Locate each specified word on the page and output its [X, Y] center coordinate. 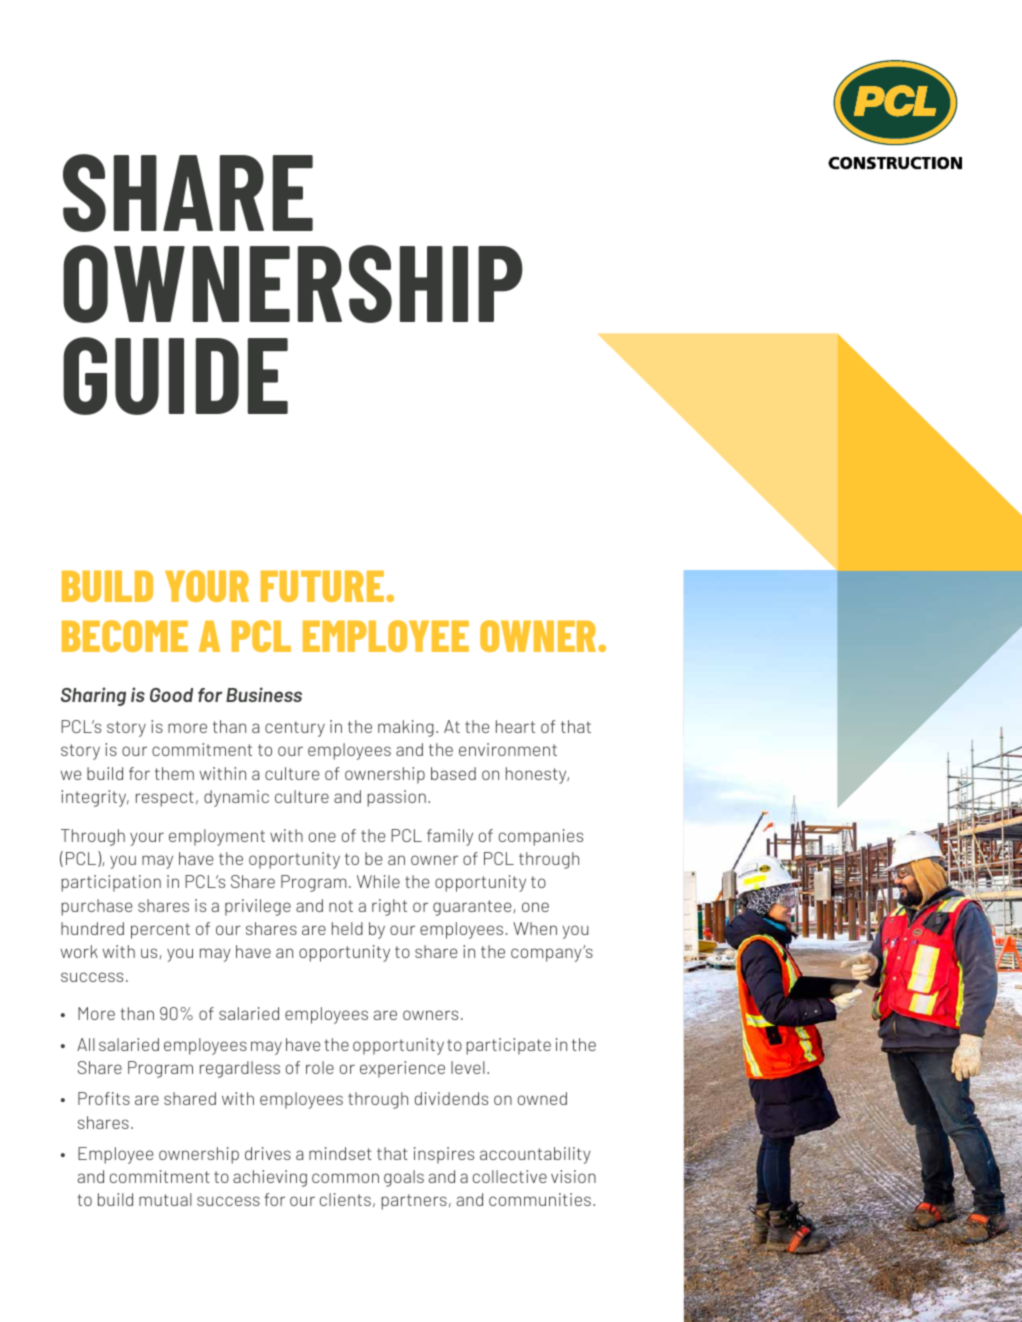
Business [264, 694]
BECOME [125, 636]
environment [508, 749]
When [535, 928]
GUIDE [175, 376]
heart [515, 726]
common [345, 1178]
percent [160, 931]
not [341, 906]
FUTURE [324, 586]
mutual [165, 1199]
